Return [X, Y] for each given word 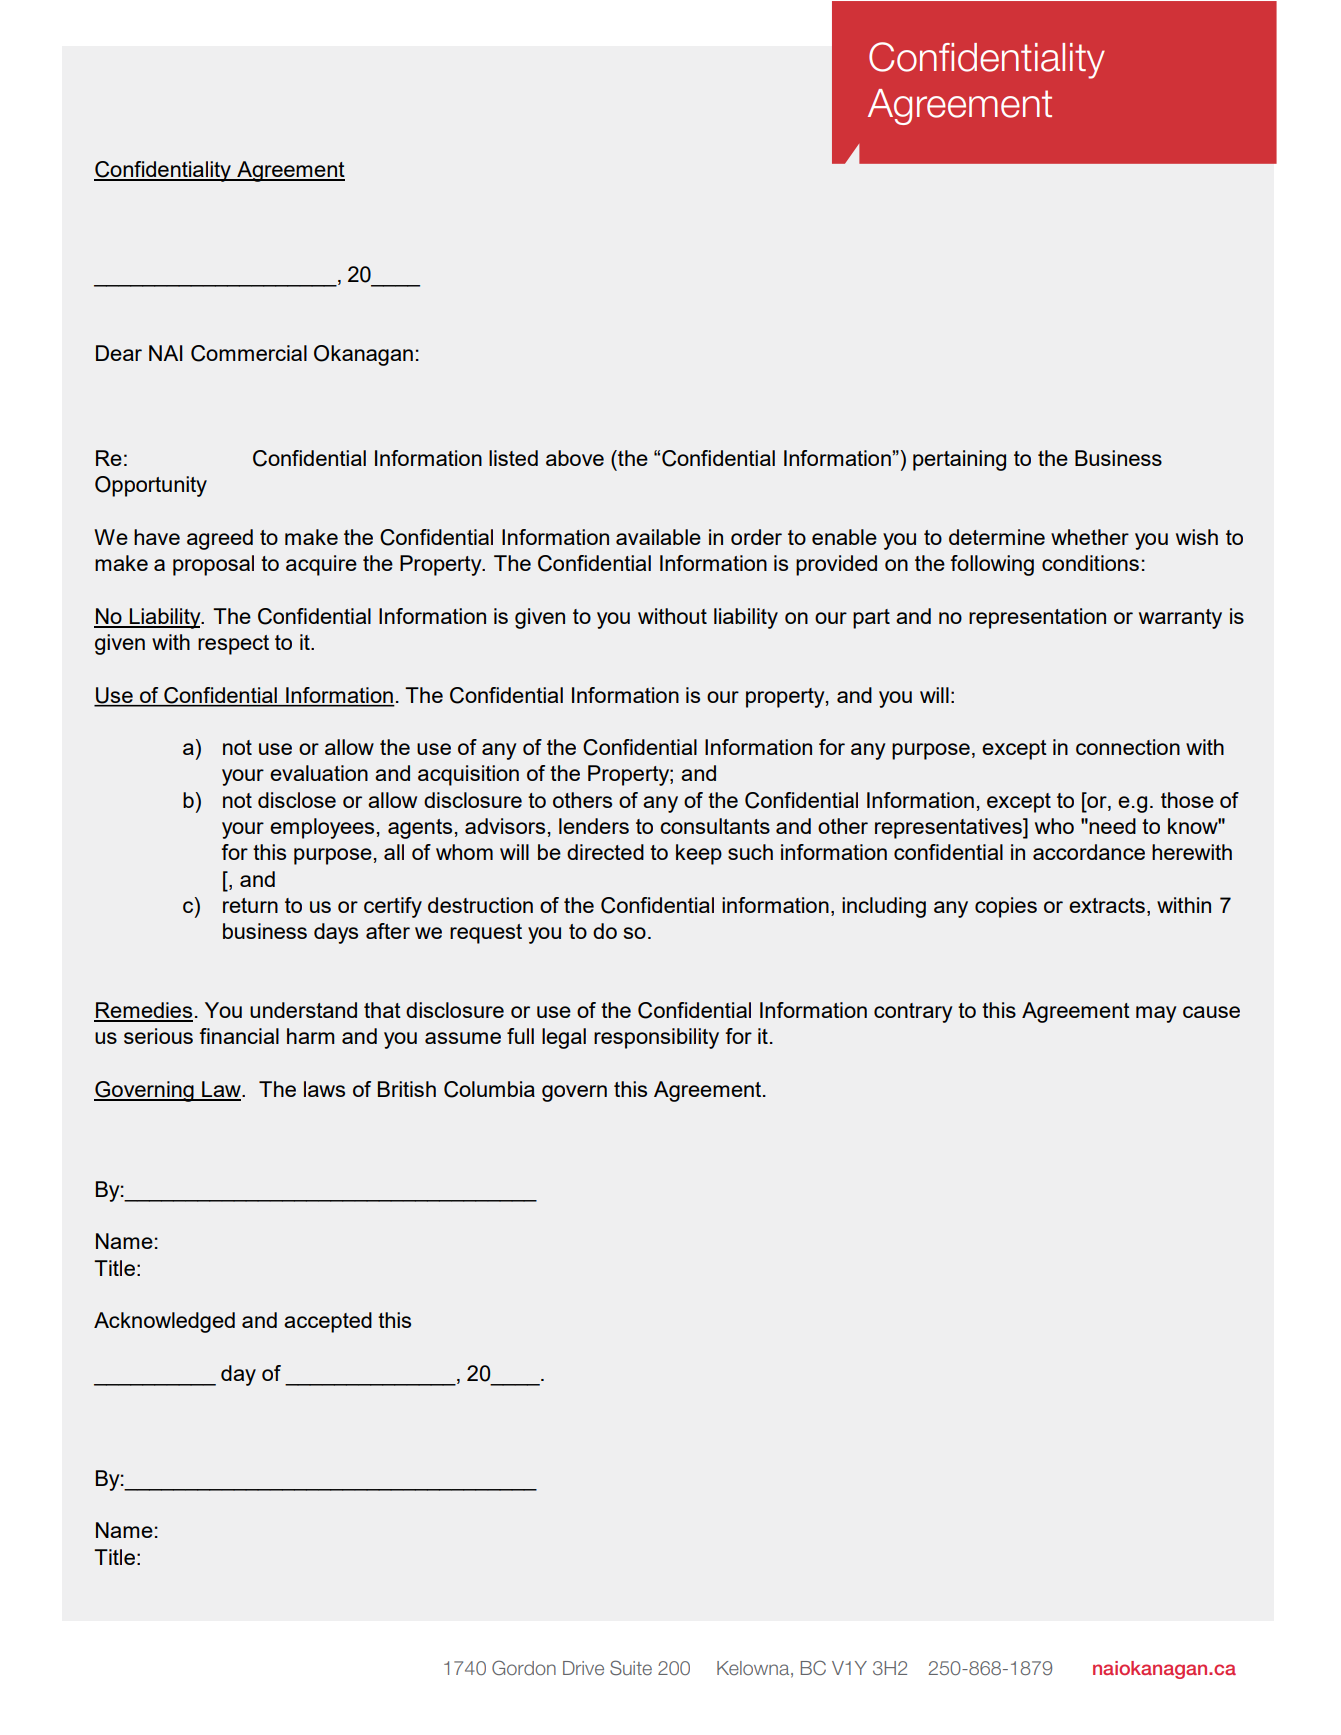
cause [1211, 1012]
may [1156, 1014]
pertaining [959, 460]
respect [233, 645]
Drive [583, 1668]
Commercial [249, 353]
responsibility [656, 1038]
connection [1128, 747]
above [575, 458]
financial [239, 1036]
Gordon [524, 1667]
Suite [631, 1667]
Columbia [489, 1089]
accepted [328, 1322]
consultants [715, 826]
